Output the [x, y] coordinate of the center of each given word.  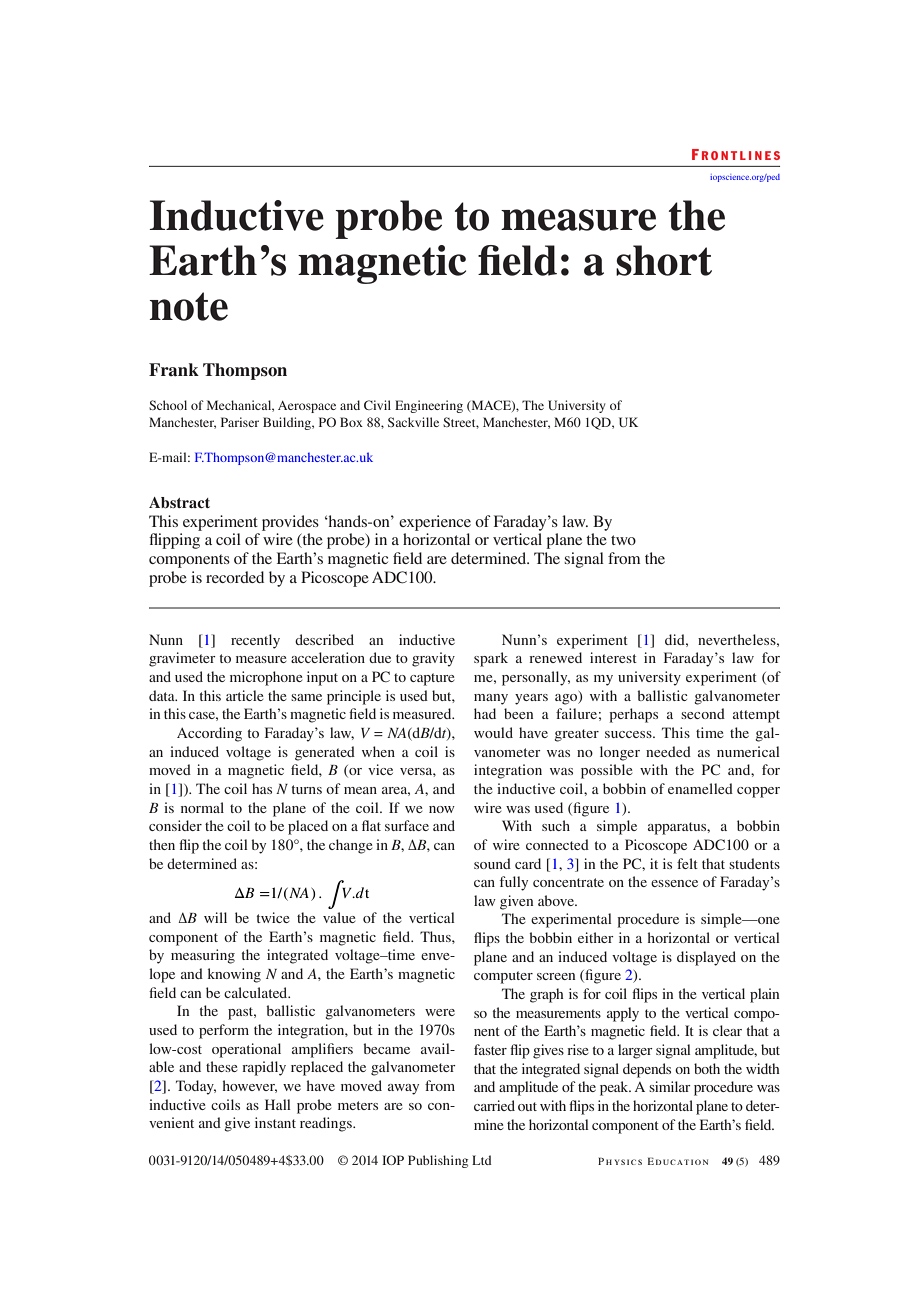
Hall [278, 1104]
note [189, 306]
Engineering [429, 406]
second [703, 713]
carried [494, 1105]
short [664, 260]
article [244, 695]
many [491, 699]
